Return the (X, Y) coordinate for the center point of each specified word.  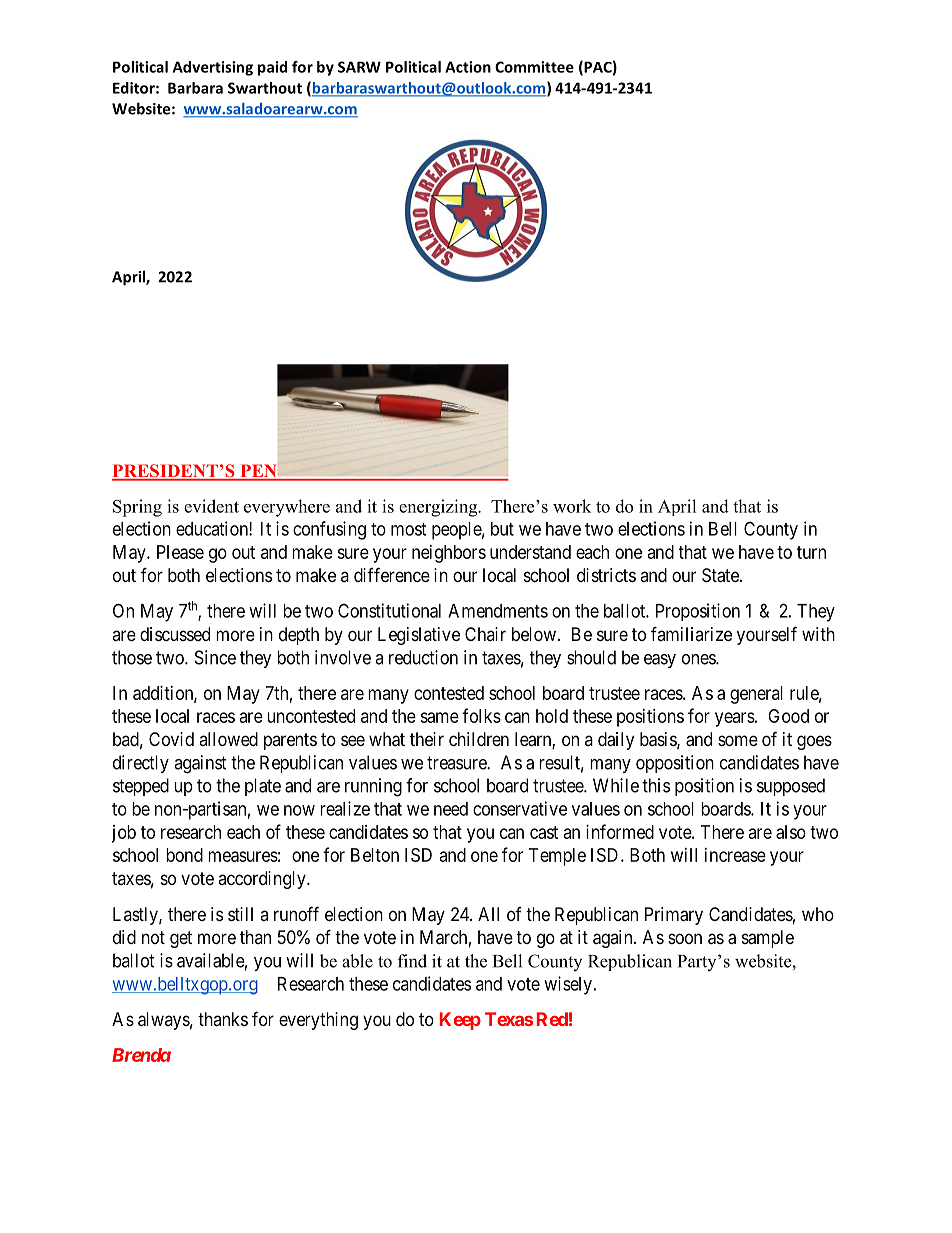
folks (481, 715)
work (572, 506)
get (181, 939)
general (756, 695)
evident (211, 506)
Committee (534, 67)
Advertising (213, 68)
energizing (439, 508)
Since (215, 657)
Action (468, 67)
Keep (460, 1021)
